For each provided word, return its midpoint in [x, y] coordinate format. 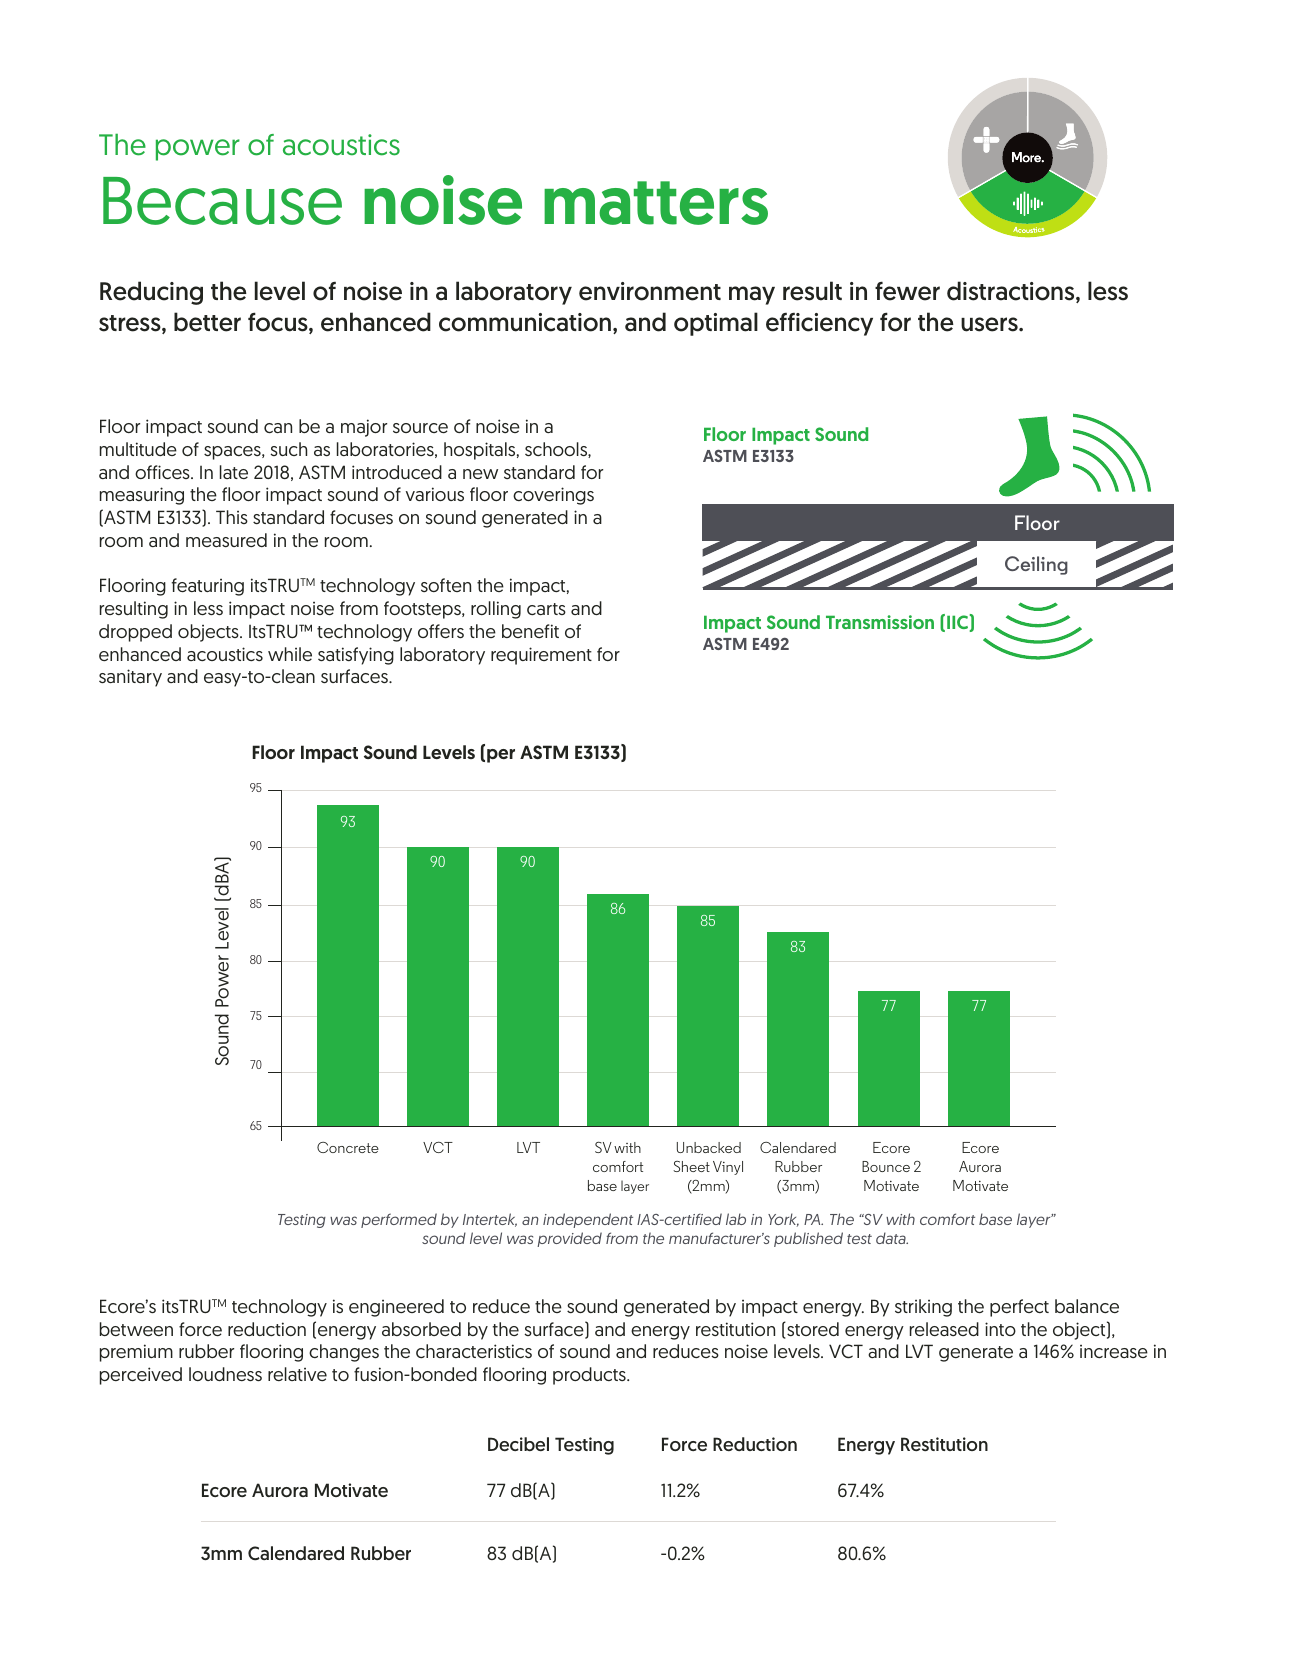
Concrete [348, 1147]
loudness [225, 1374]
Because [222, 201]
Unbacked [709, 1147]
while [290, 654]
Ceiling [1036, 565]
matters [656, 203]
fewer [907, 291]
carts [546, 609]
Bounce [886, 1166]
